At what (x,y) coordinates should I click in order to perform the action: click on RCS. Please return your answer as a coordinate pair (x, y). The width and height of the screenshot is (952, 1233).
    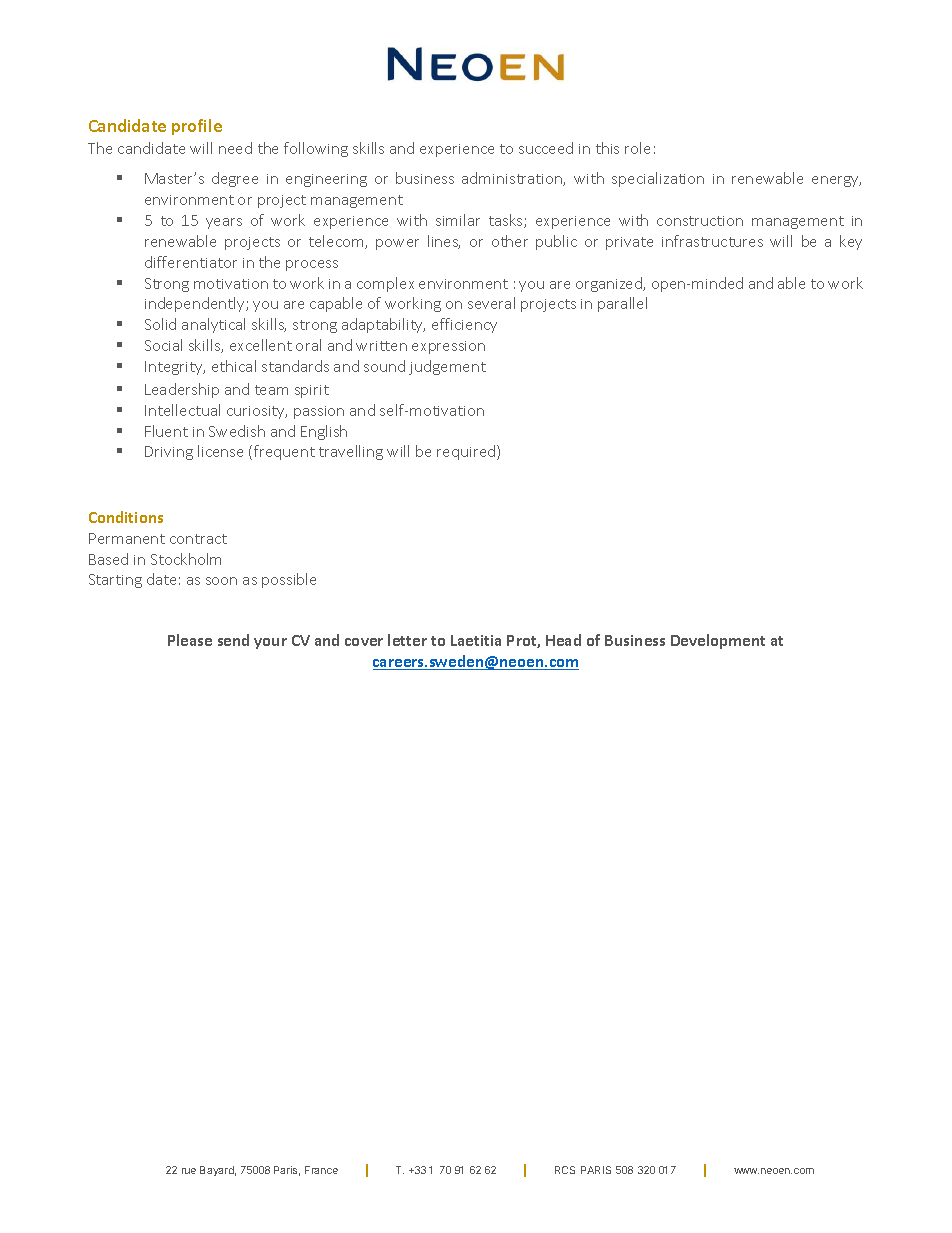
    Looking at the image, I should click on (565, 1170).
